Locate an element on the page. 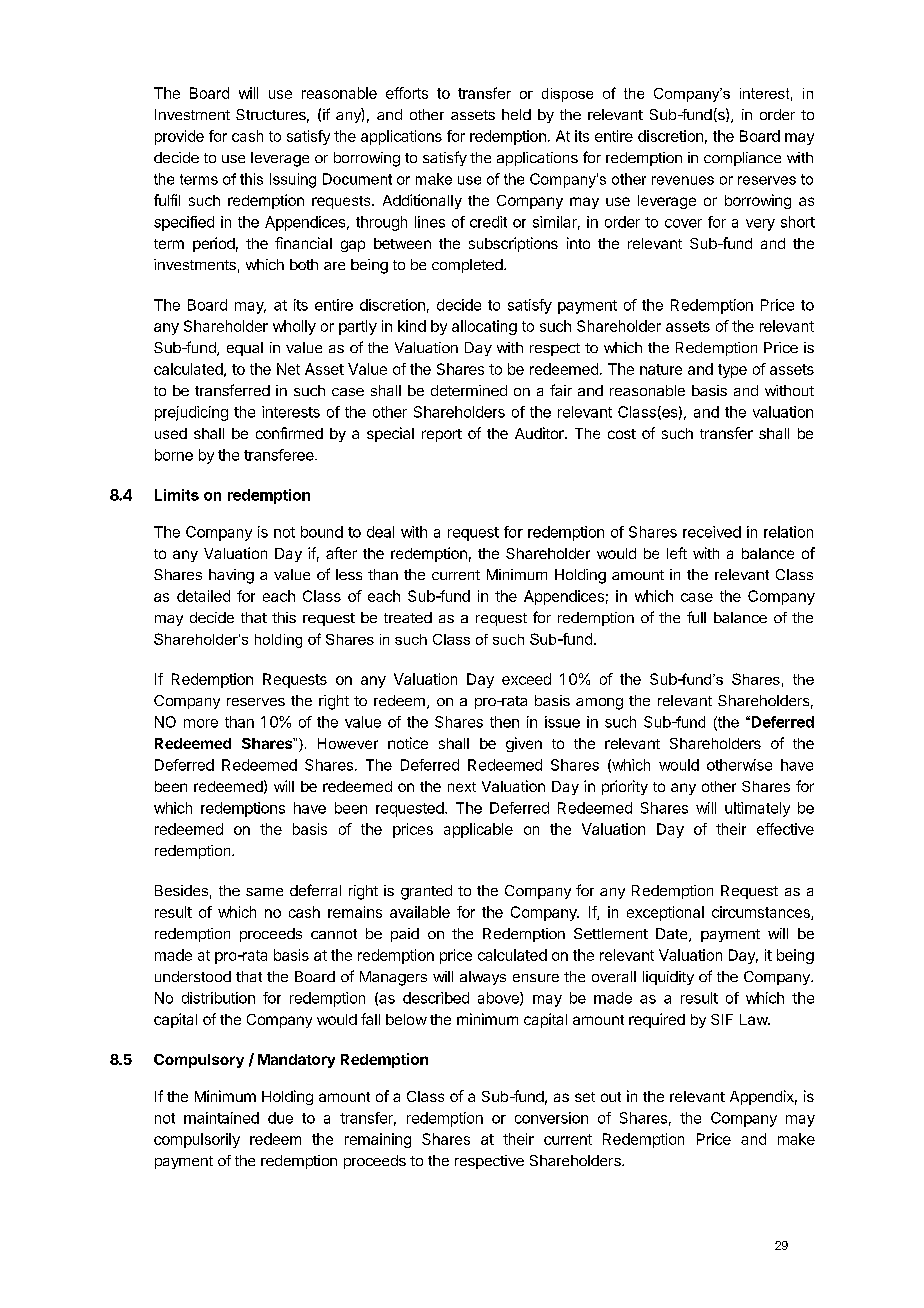  conversion is located at coordinates (551, 1118).
